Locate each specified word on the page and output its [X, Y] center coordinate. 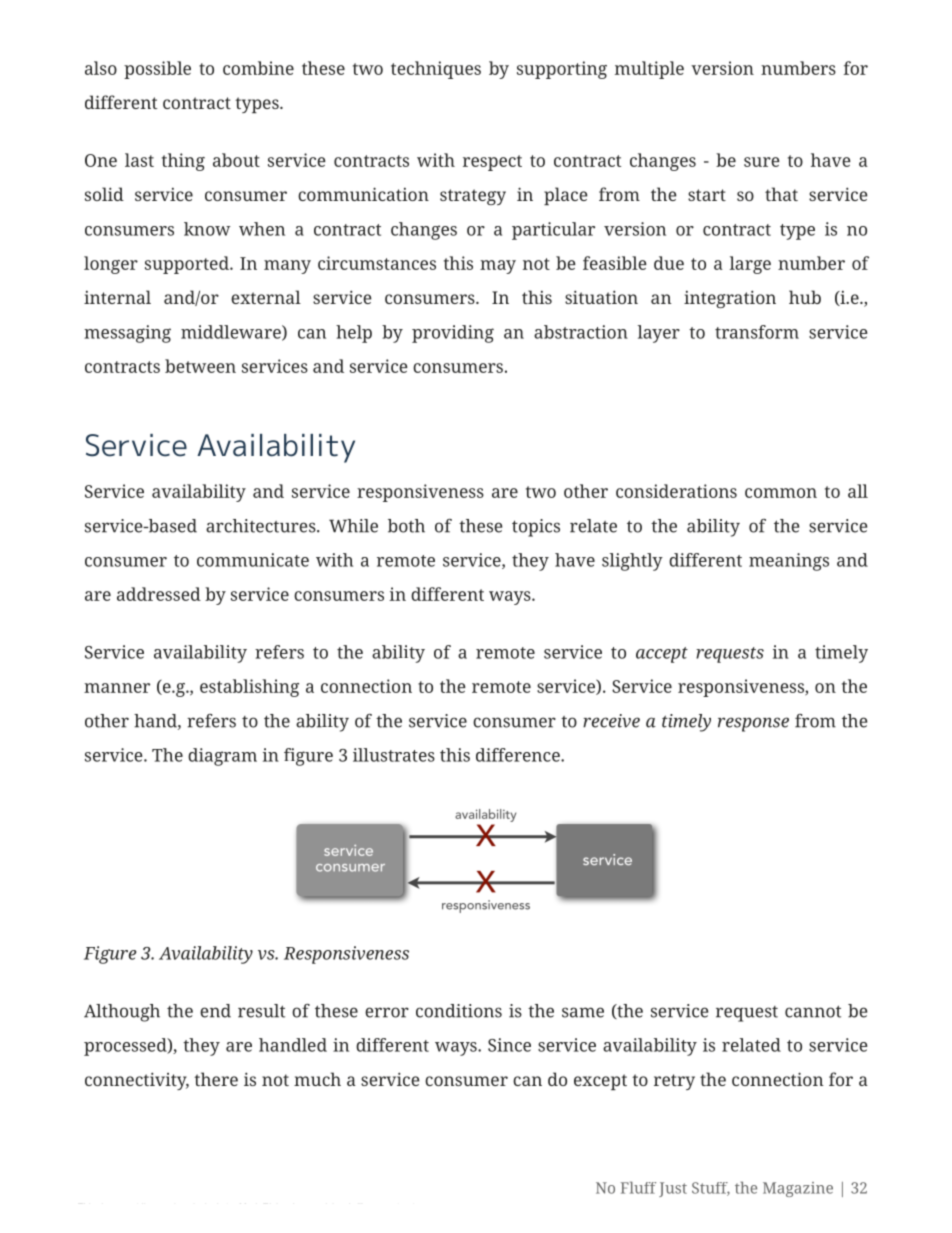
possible [157, 70]
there [216, 1079]
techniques [436, 70]
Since [509, 1045]
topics [536, 528]
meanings [789, 562]
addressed [159, 594]
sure [762, 162]
